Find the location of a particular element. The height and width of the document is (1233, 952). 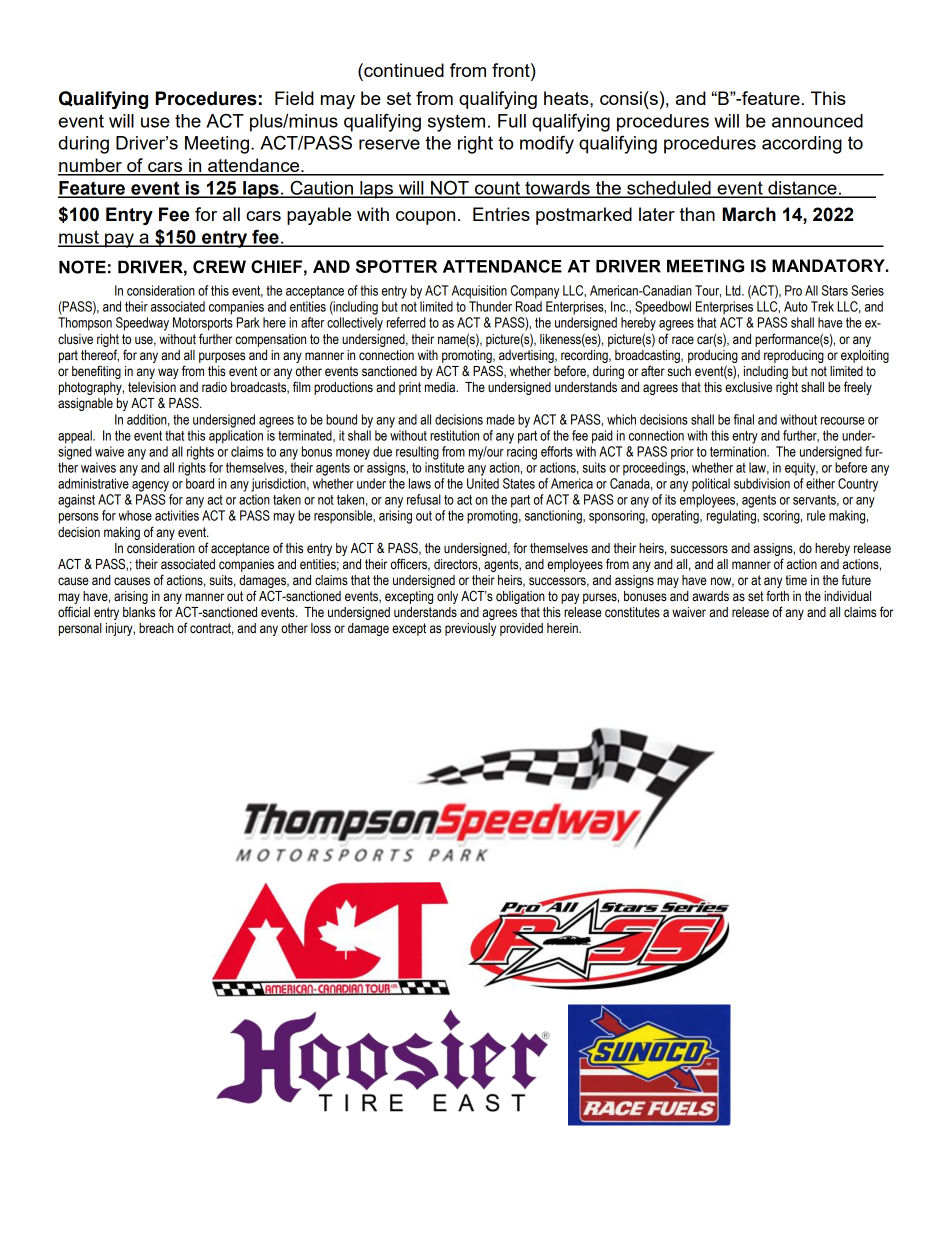

purposes is located at coordinates (222, 357).
